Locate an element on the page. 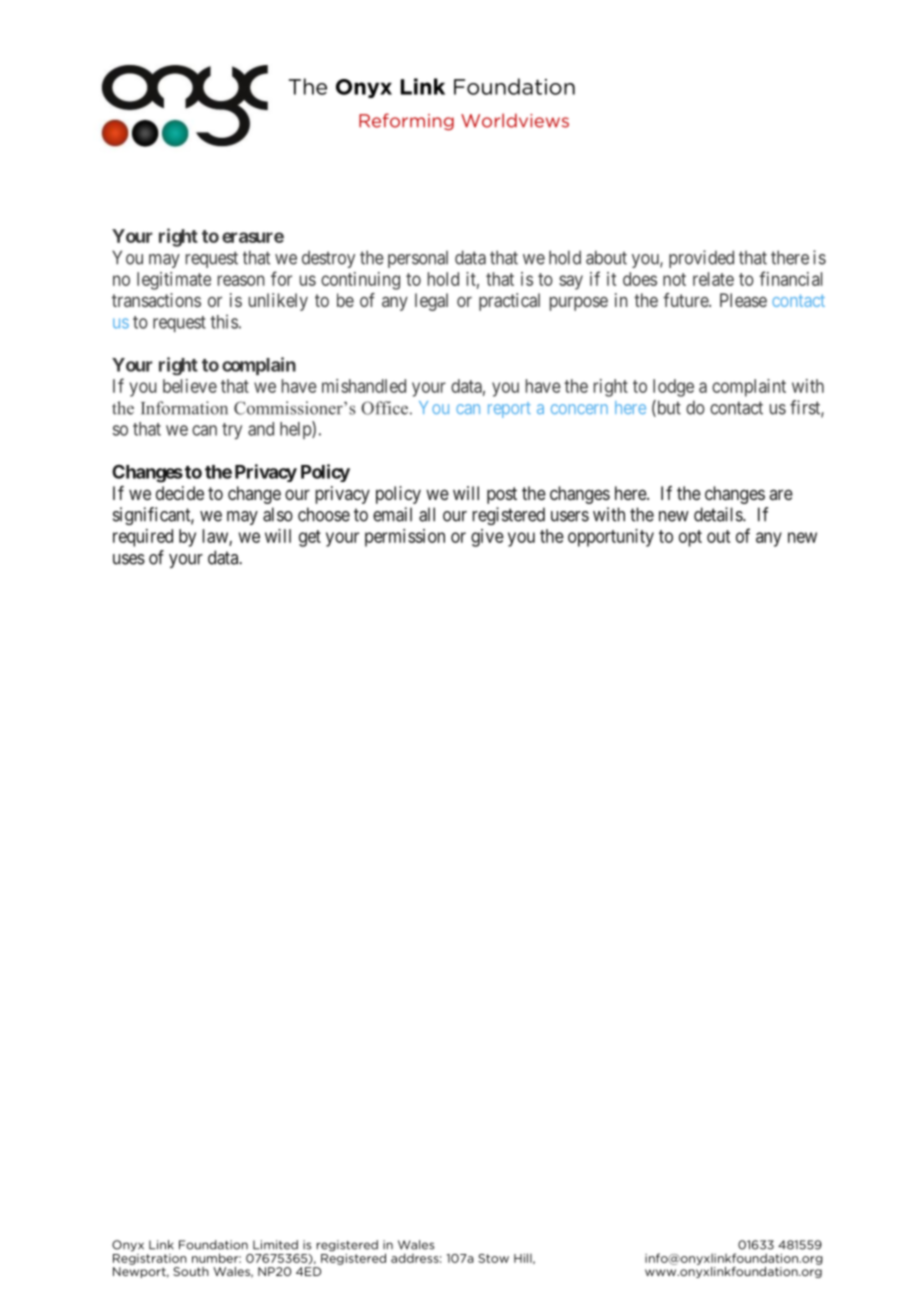  uses is located at coordinates (129, 559).
